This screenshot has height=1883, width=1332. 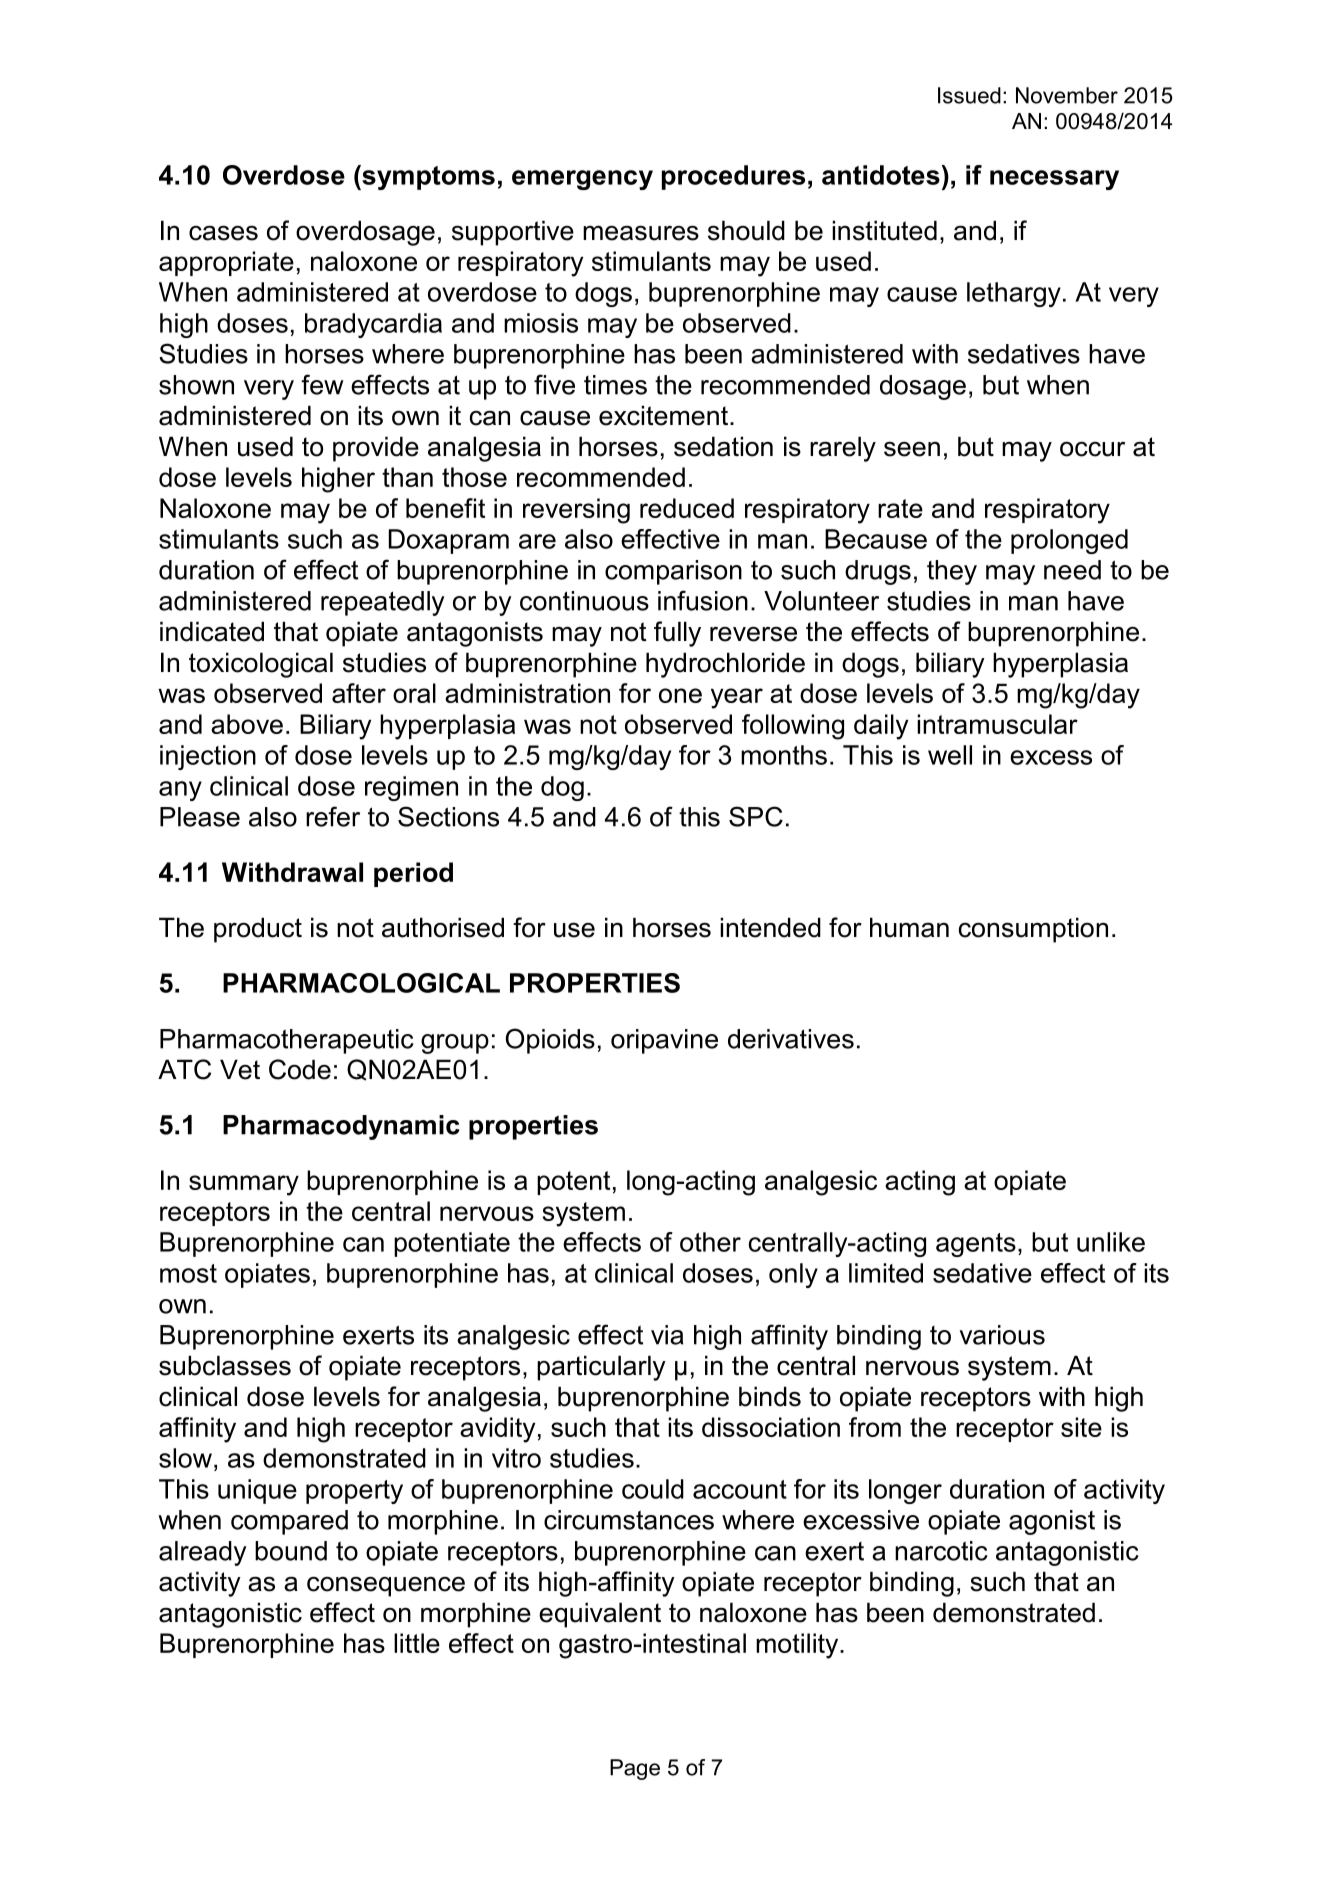 I want to click on they, so click(x=952, y=572).
